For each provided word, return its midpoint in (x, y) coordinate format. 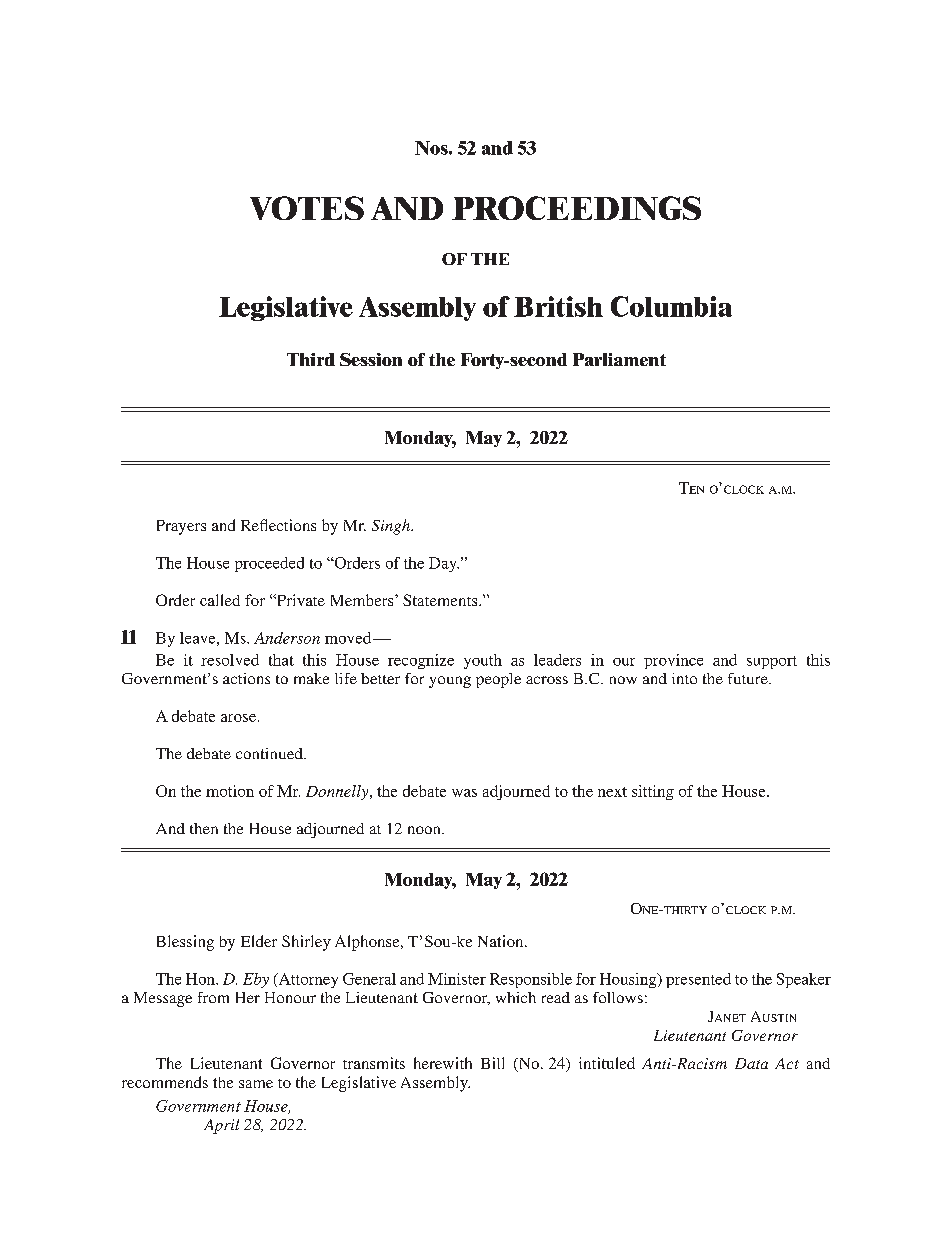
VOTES (307, 208)
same (256, 1084)
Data (751, 1063)
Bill (492, 1063)
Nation (502, 941)
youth (483, 661)
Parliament (619, 359)
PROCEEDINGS (576, 208)
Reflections (278, 525)
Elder (259, 941)
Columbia (671, 306)
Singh (392, 527)
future (749, 678)
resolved (230, 660)
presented (698, 980)
